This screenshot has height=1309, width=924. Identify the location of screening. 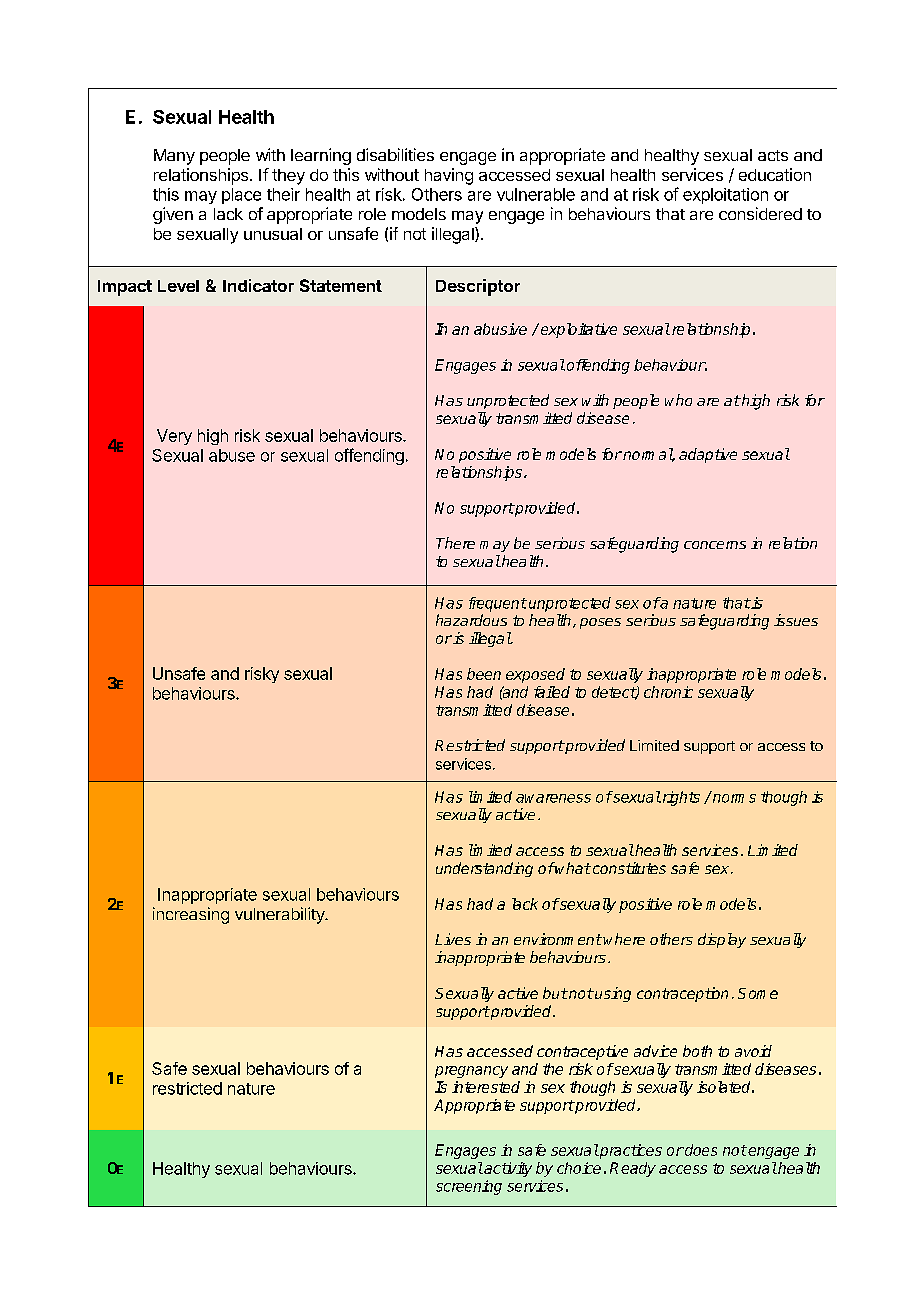
(469, 1187).
